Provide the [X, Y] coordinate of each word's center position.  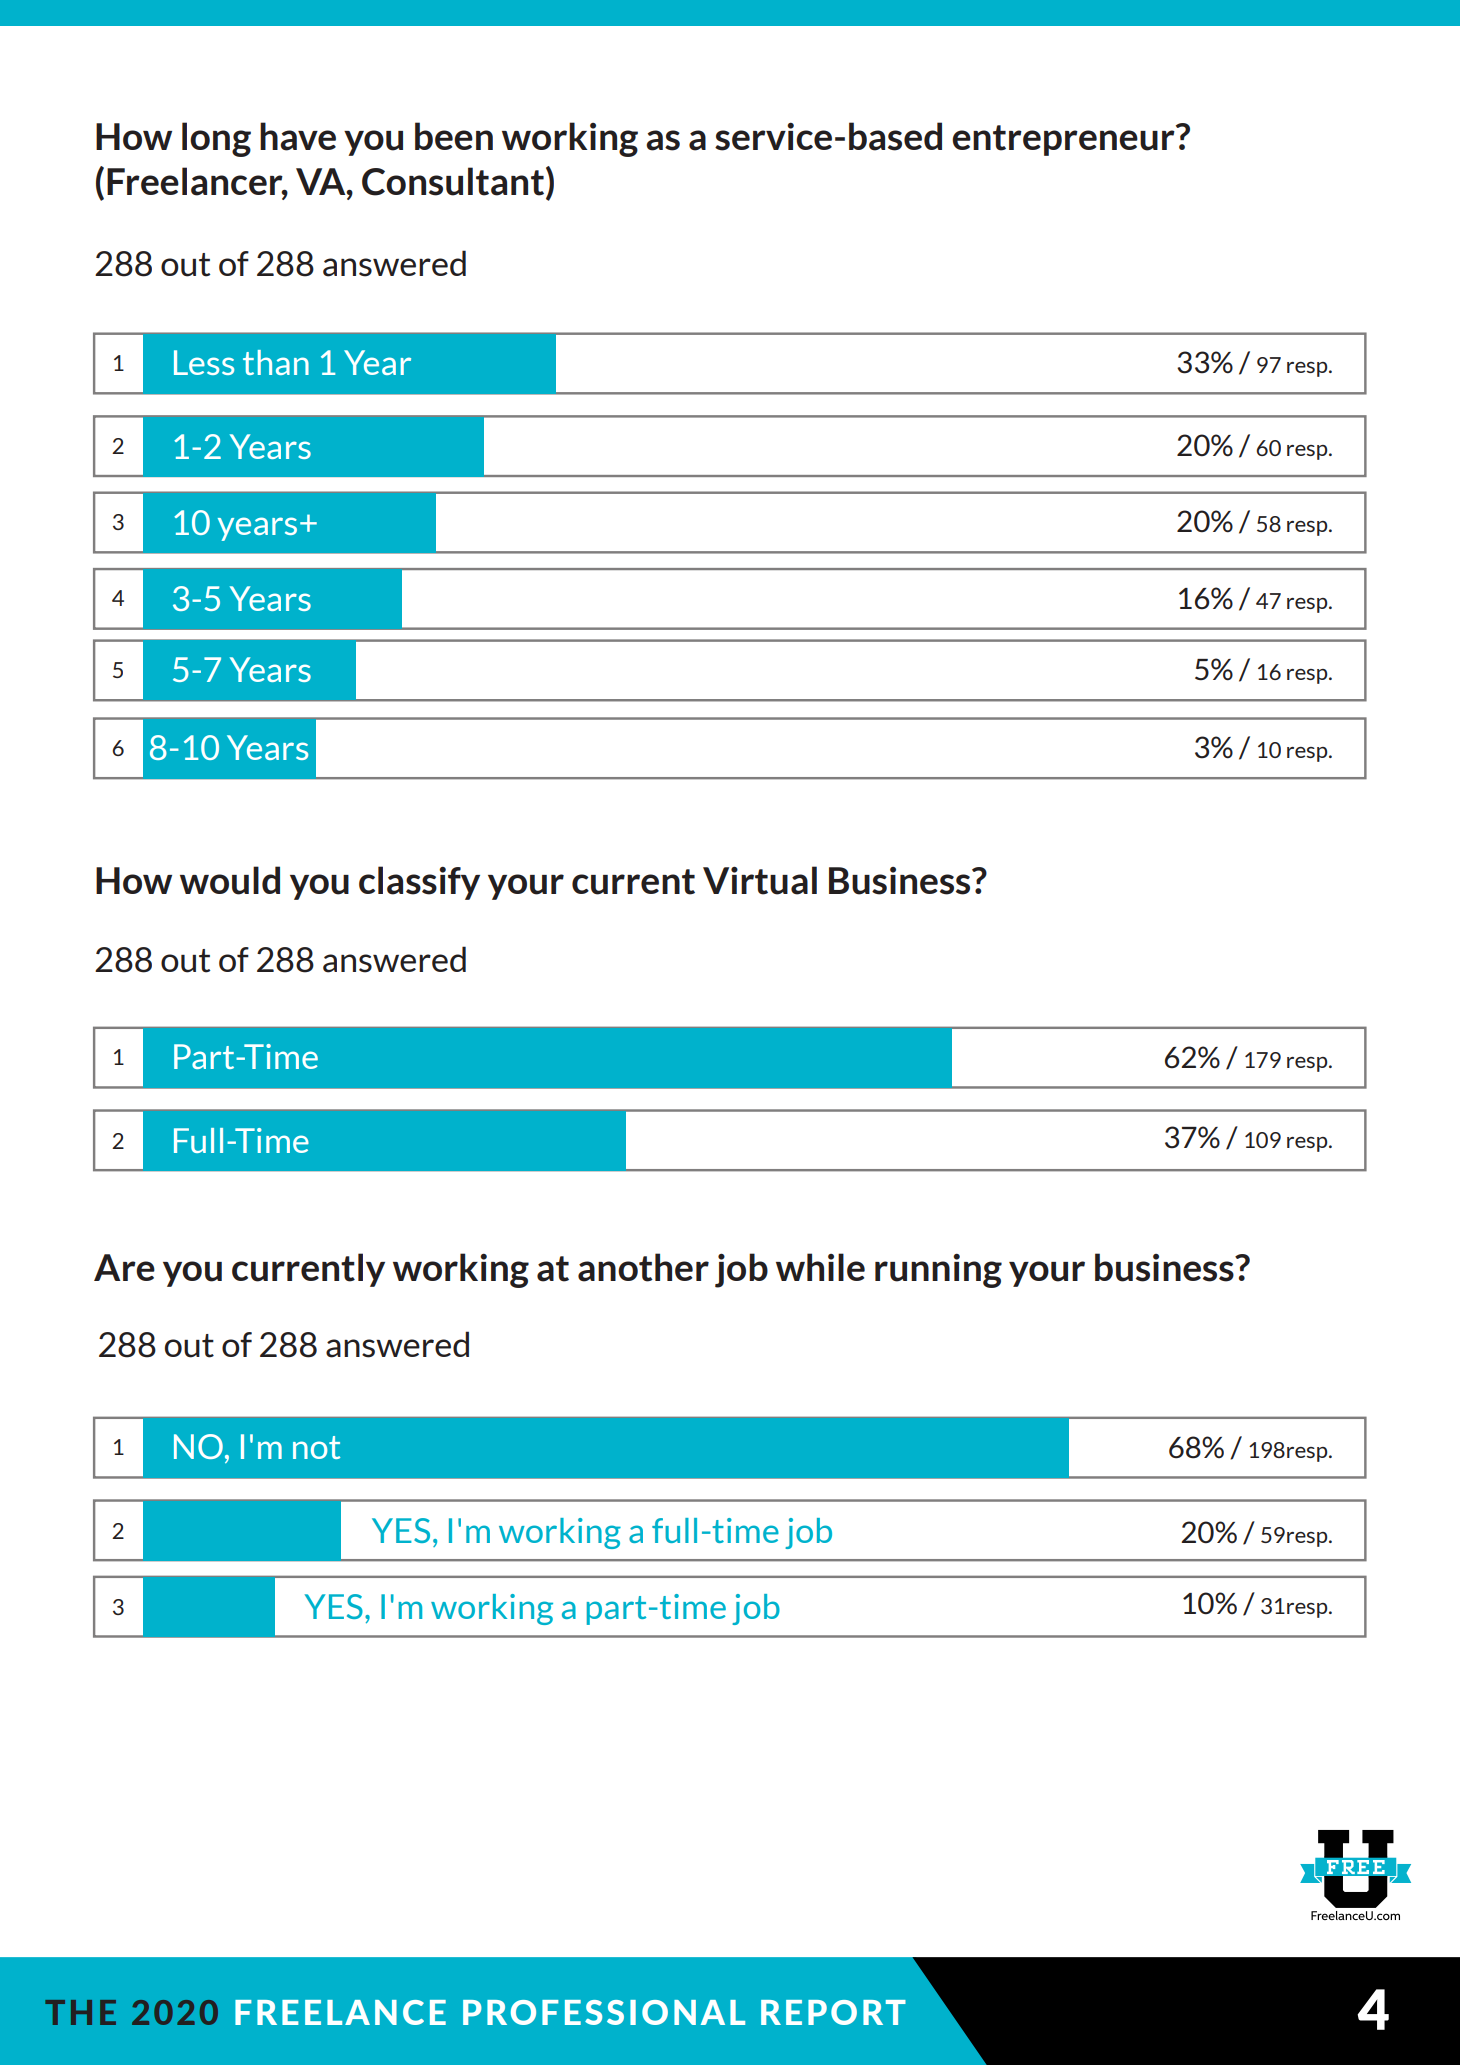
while [820, 1267]
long [216, 139]
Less [204, 362]
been [454, 136]
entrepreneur [1064, 140]
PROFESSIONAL [604, 2012]
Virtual [760, 880]
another [643, 1267]
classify [419, 883]
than [276, 362]
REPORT [833, 2012]
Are [124, 1267]
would [230, 880]
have [298, 136]
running [938, 1271]
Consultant [454, 182]
